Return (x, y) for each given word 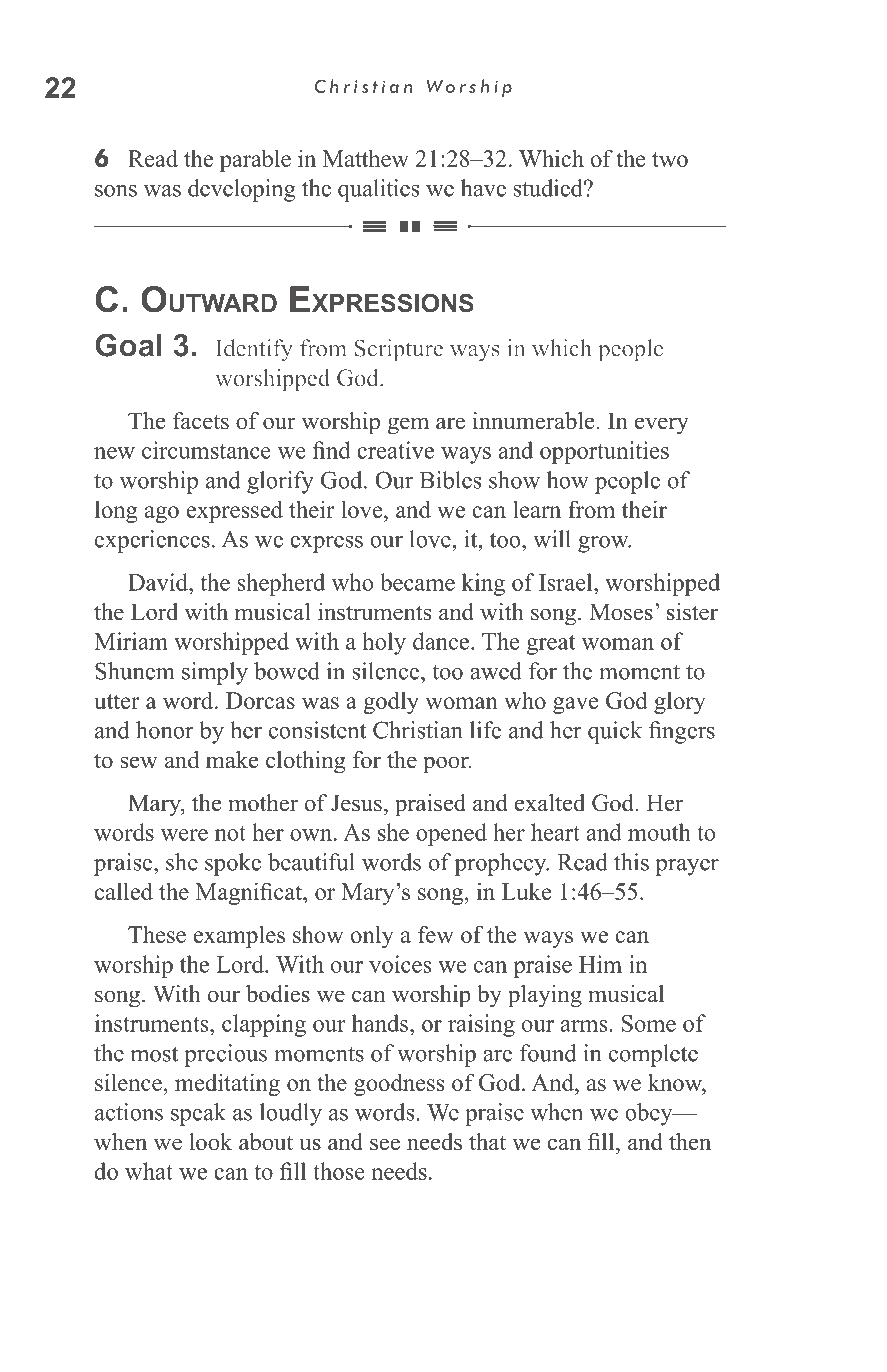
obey (650, 1114)
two (670, 159)
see (385, 1144)
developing (242, 190)
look (210, 1142)
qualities (378, 190)
